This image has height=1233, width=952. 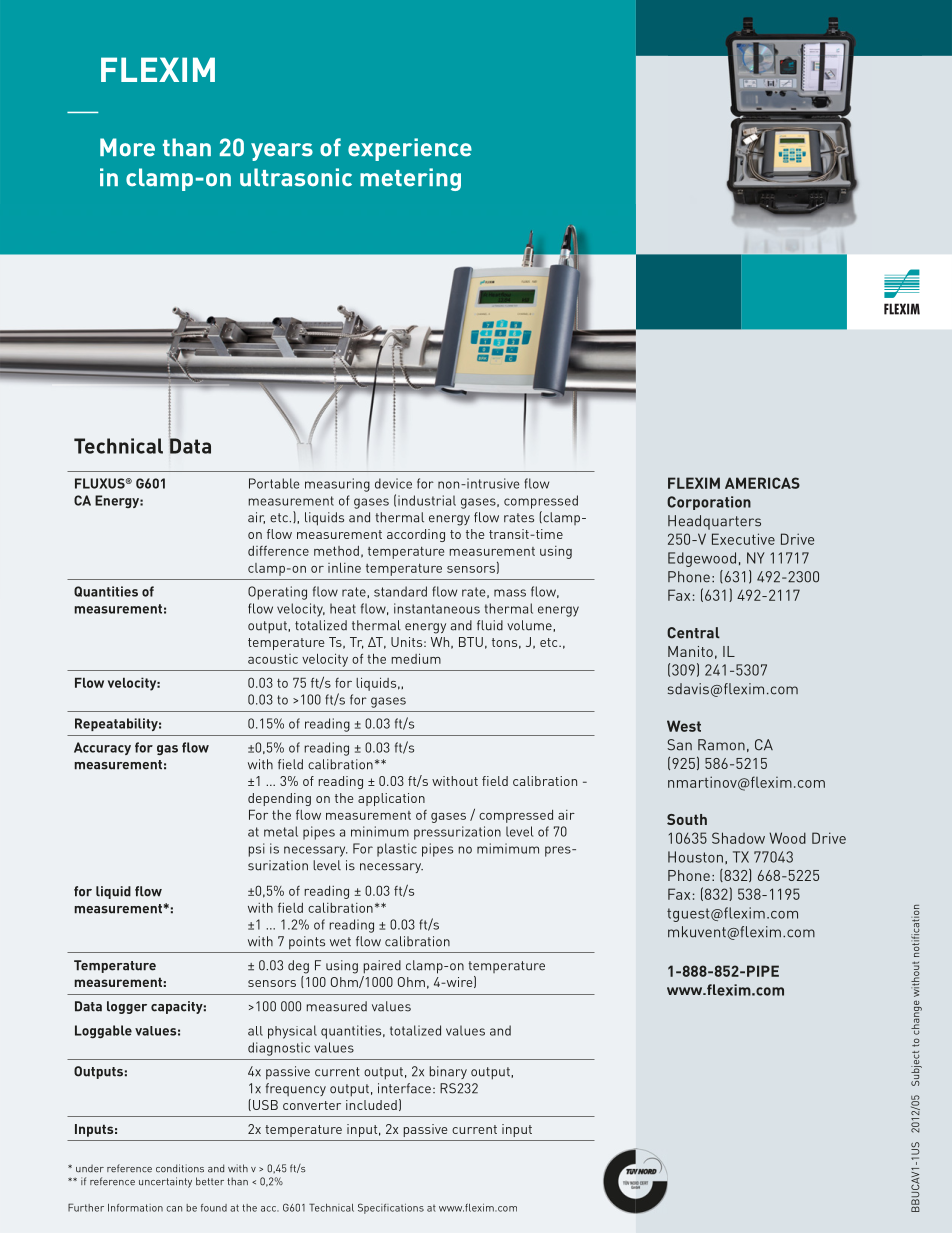 What do you see at coordinates (410, 179) in the image?
I see `metering` at bounding box center [410, 179].
